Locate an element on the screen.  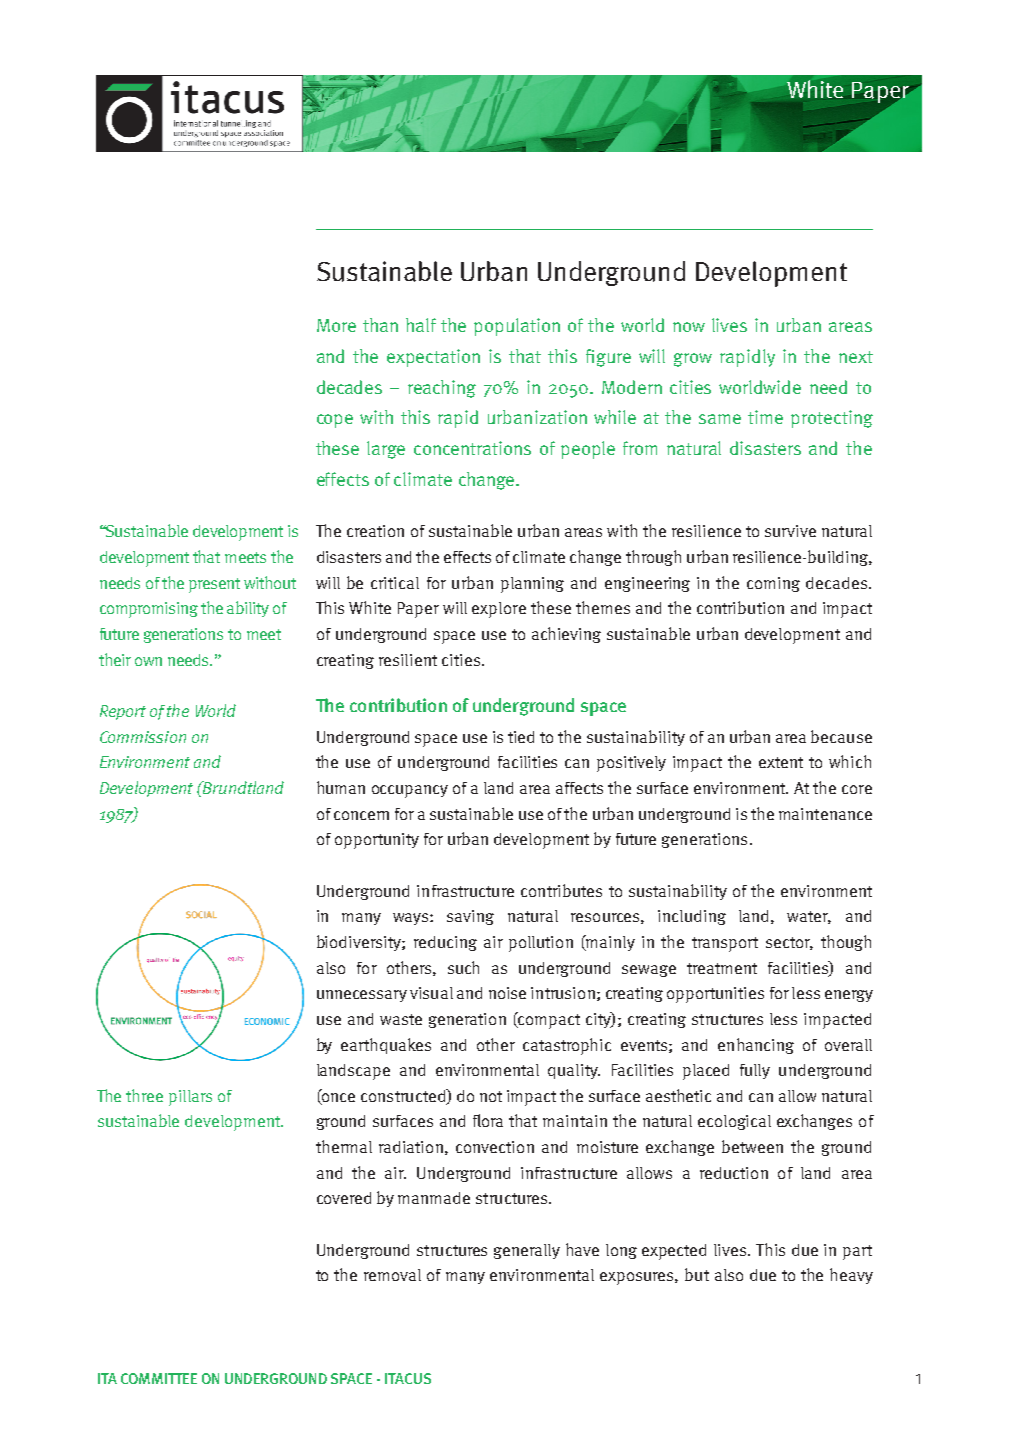
COMMITTEE is located at coordinates (159, 1378).
